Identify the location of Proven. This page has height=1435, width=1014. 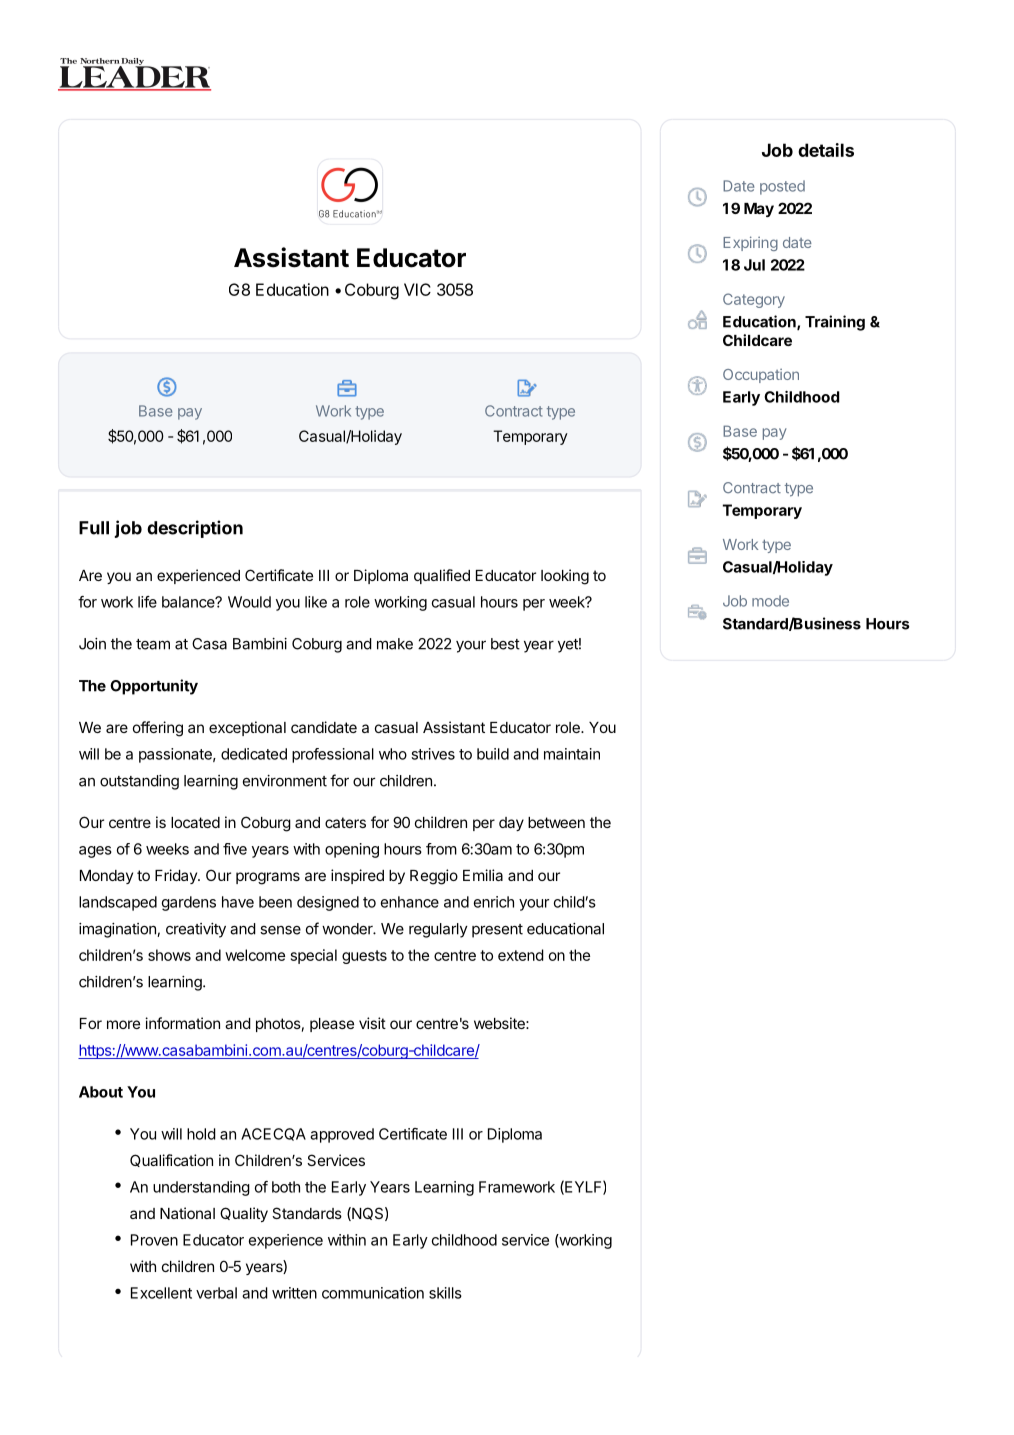
(154, 1240).
